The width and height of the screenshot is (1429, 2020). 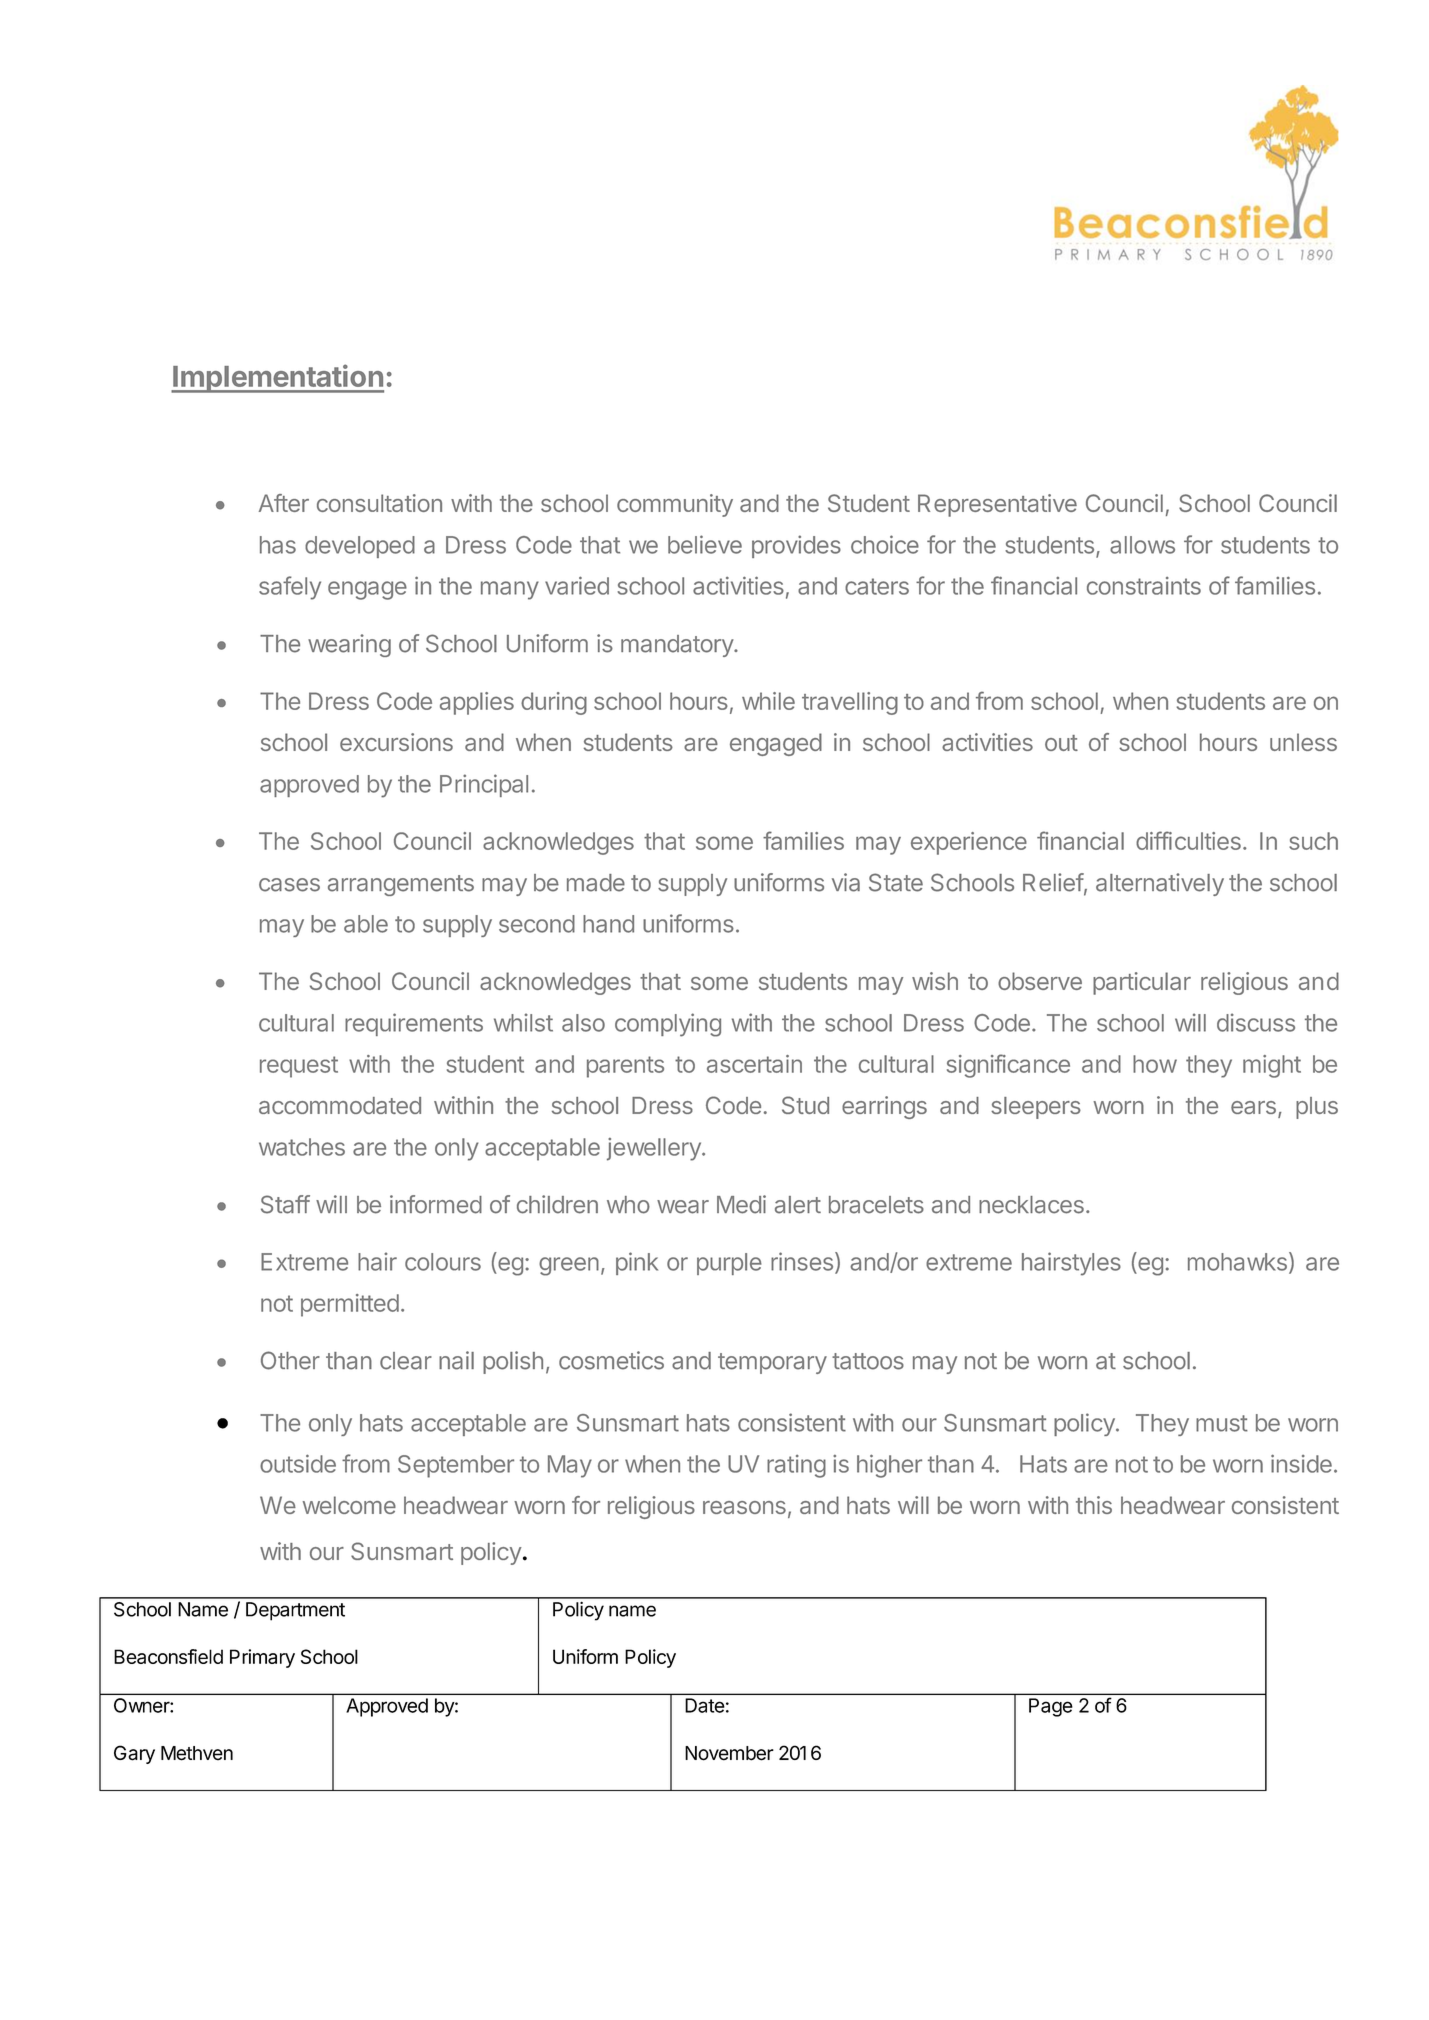 I want to click on community, so click(x=675, y=505).
